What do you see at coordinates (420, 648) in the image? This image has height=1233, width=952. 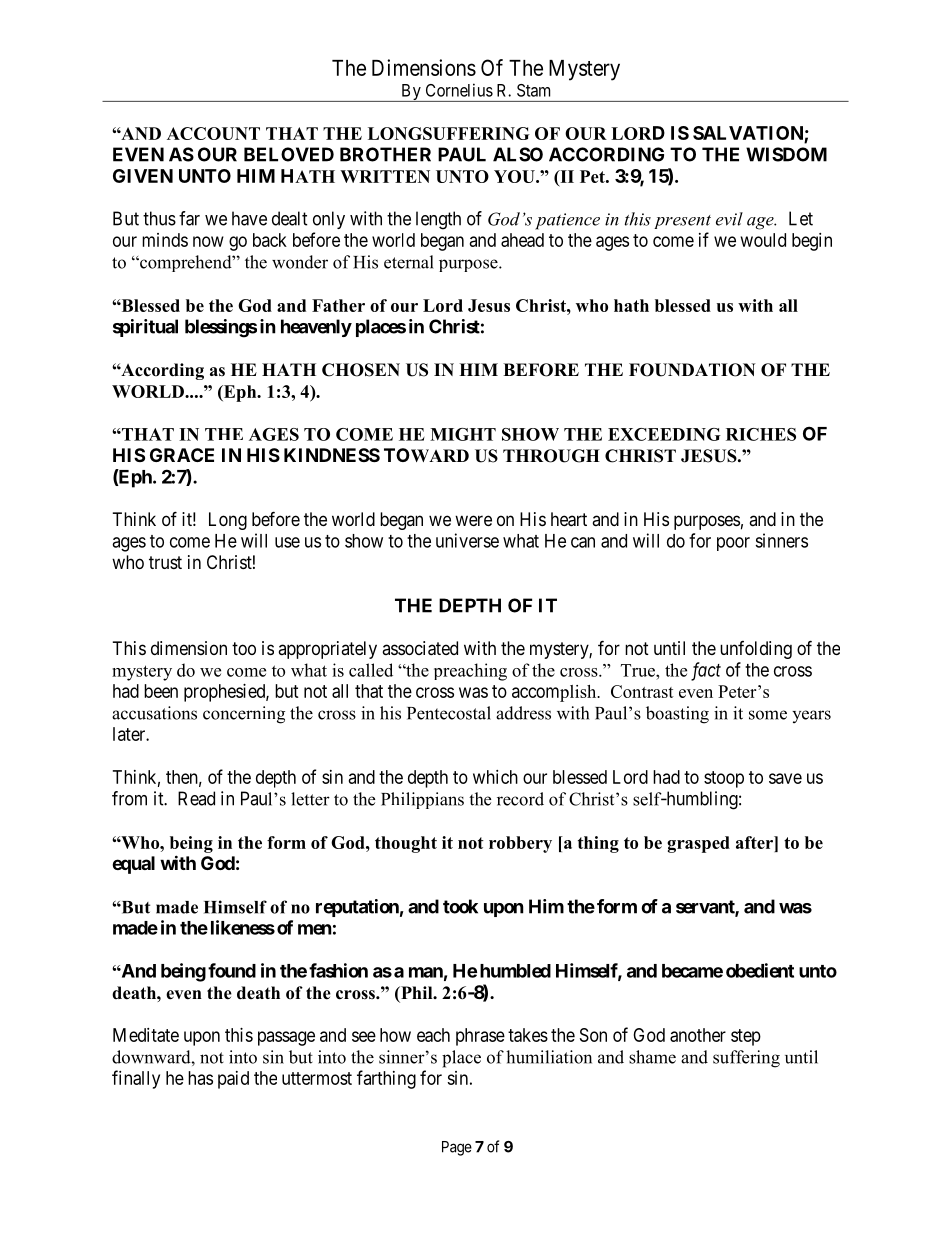 I see `associated` at bounding box center [420, 648].
